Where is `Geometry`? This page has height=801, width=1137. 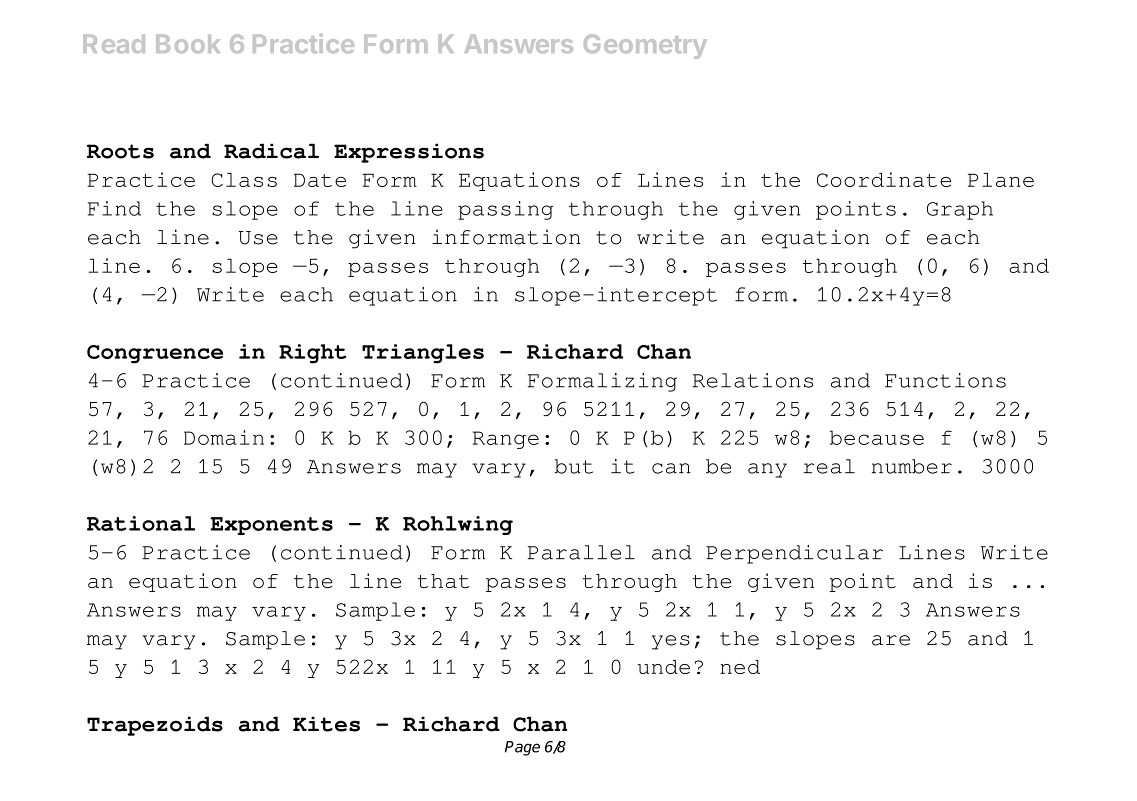 Geometry is located at coordinates (645, 46).
